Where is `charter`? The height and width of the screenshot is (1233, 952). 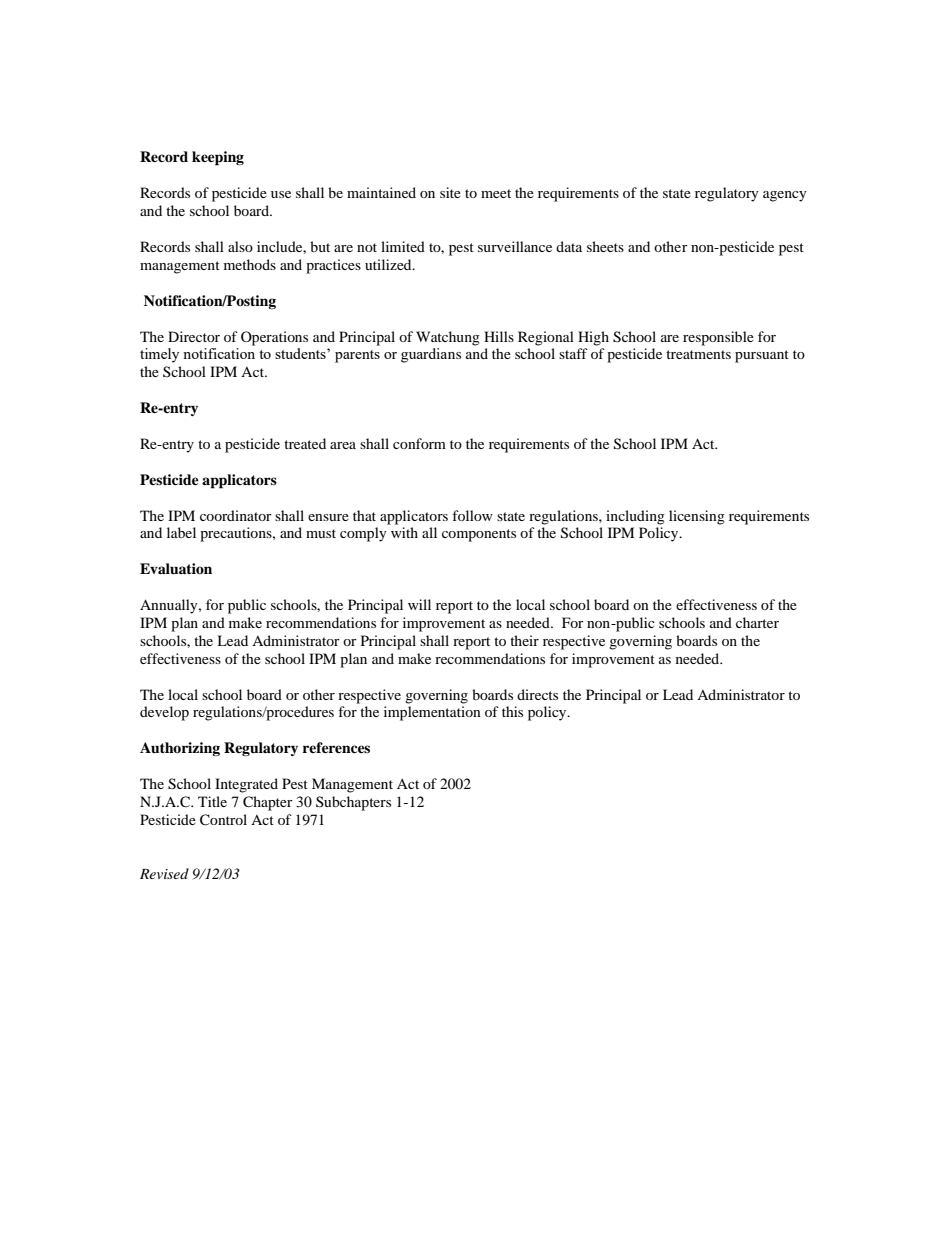
charter is located at coordinates (757, 622).
